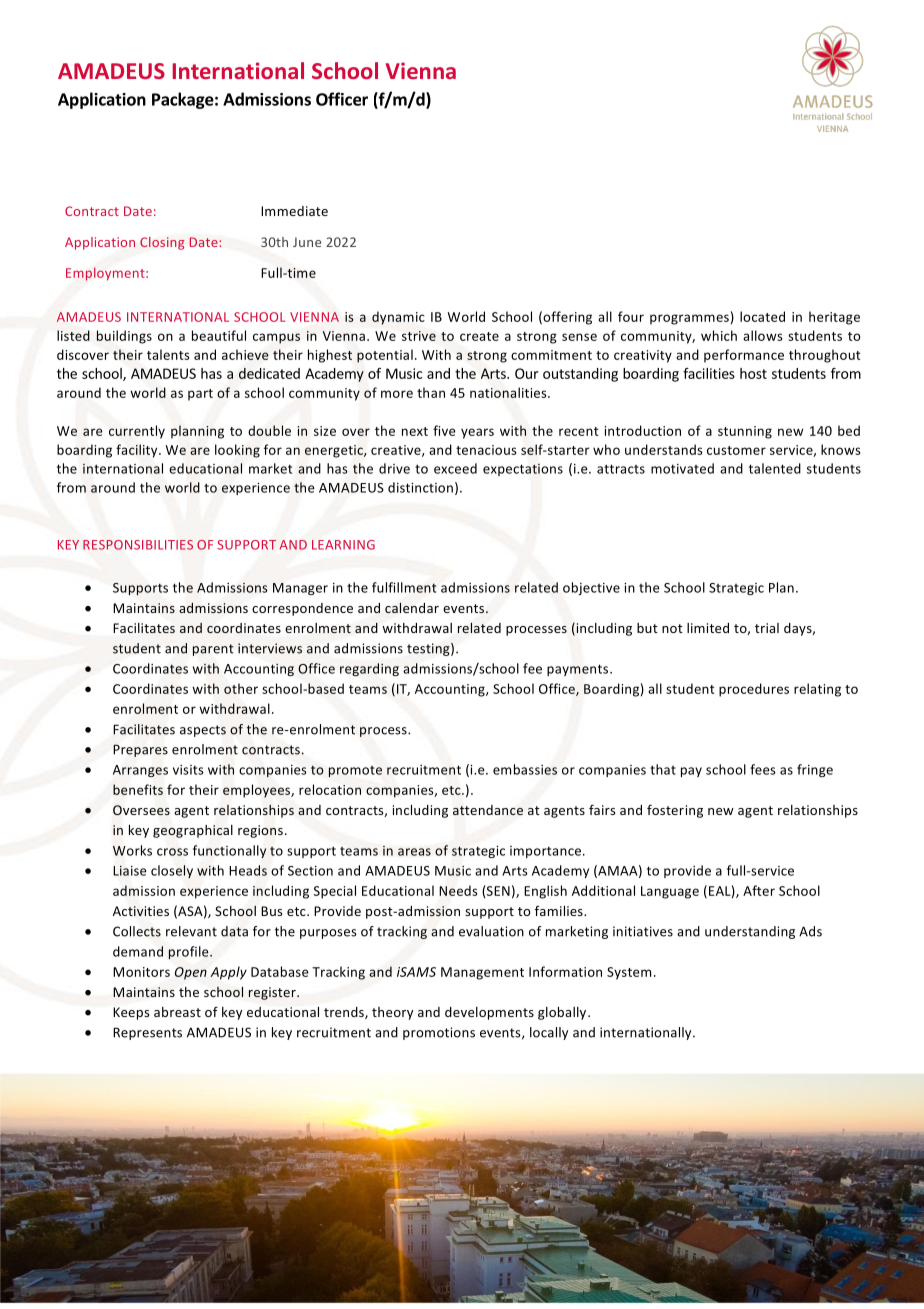 Image resolution: width=924 pixels, height=1309 pixels. Describe the element at coordinates (177, 1012) in the screenshot. I see `abreast` at that location.
